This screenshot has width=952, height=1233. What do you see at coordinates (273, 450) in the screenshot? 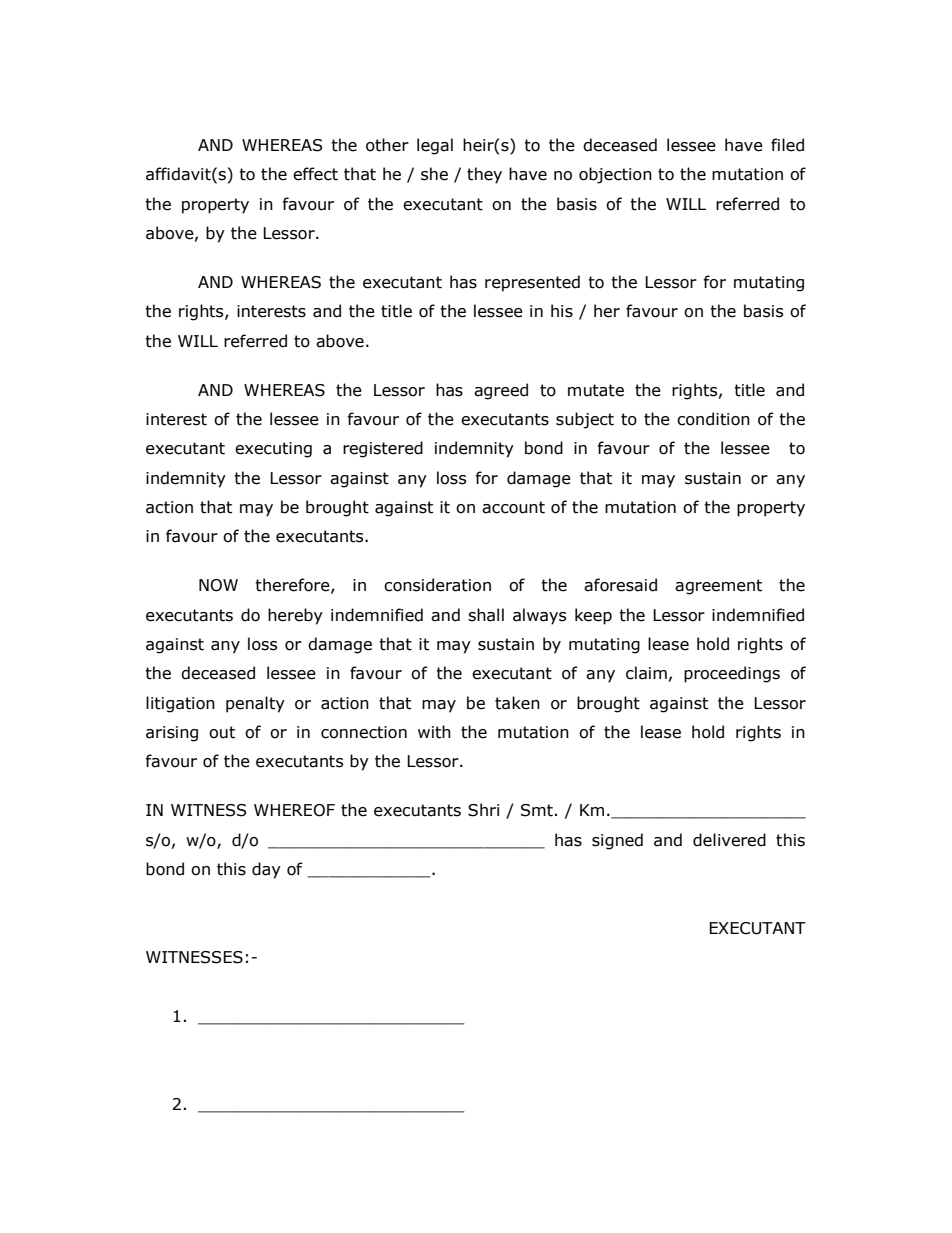
I see `executing` at bounding box center [273, 450].
